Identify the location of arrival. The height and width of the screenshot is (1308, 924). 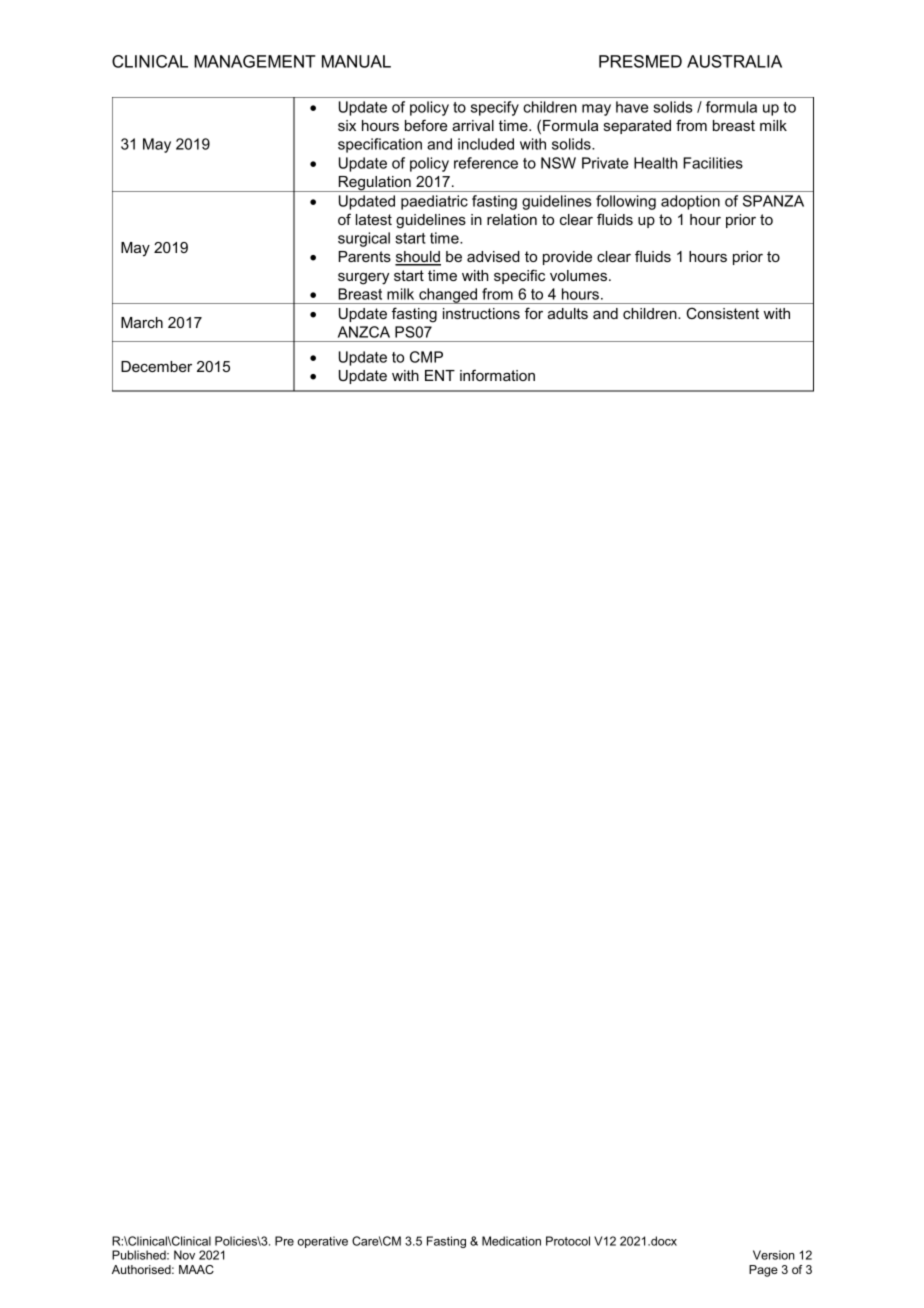
(473, 125).
